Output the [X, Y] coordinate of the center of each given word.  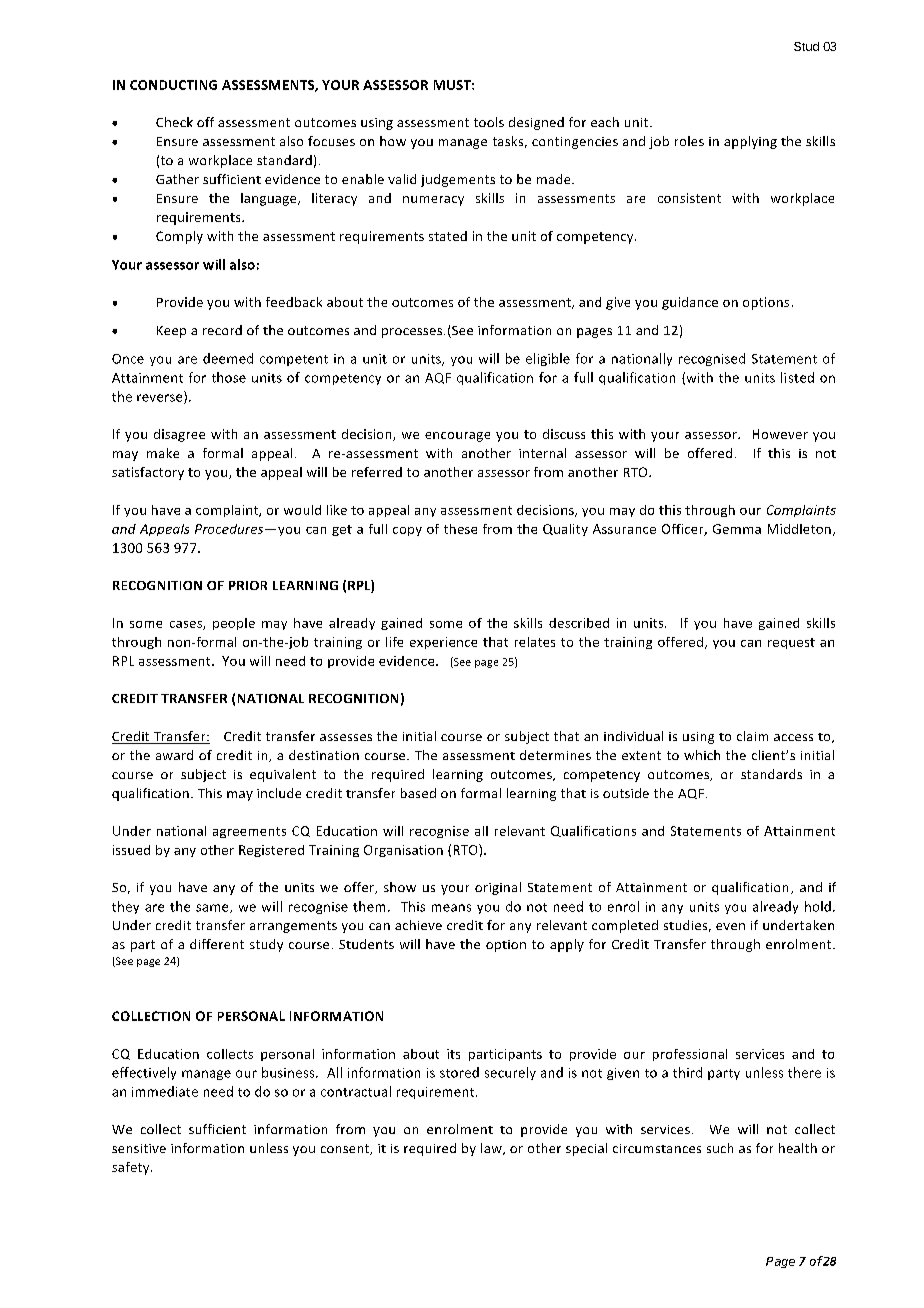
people [234, 624]
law [492, 1149]
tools [489, 122]
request [791, 643]
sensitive [139, 1148]
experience [443, 643]
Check [174, 122]
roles [689, 141]
